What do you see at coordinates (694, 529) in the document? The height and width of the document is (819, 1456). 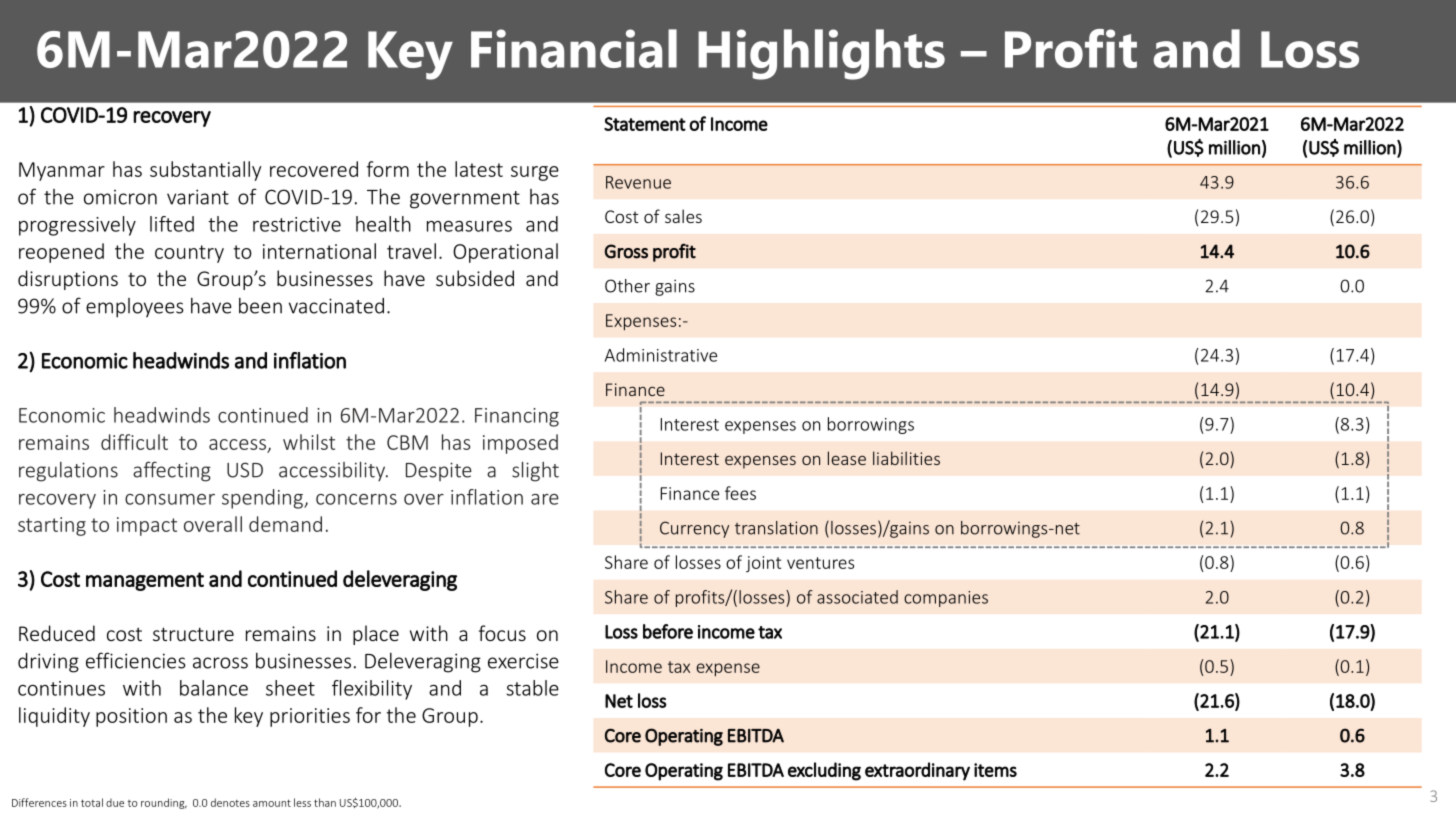 I see `Currency` at bounding box center [694, 529].
